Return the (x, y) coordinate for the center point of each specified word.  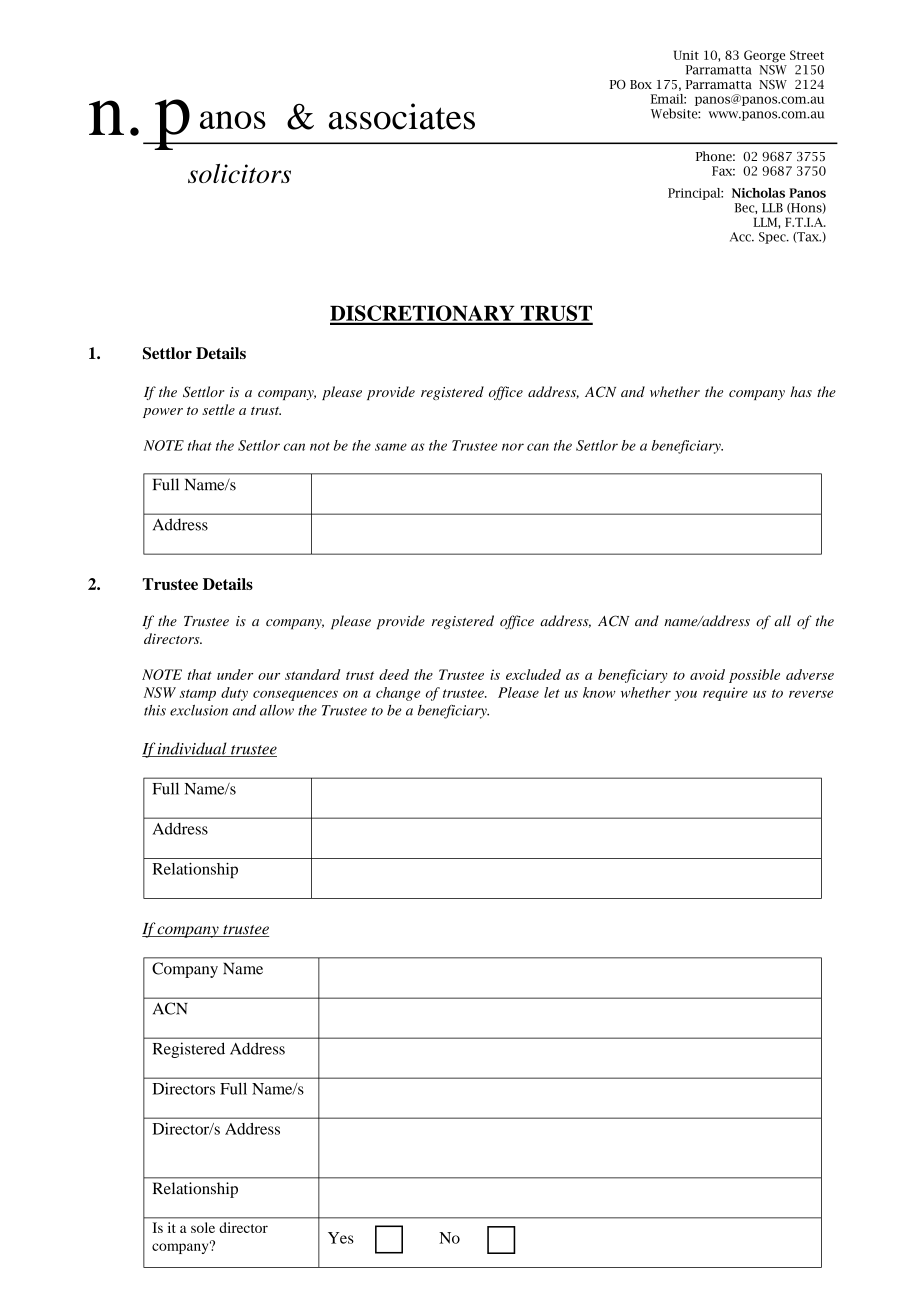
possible (754, 676)
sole (203, 1227)
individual (192, 749)
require (725, 694)
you (686, 695)
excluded (533, 674)
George (764, 56)
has (801, 391)
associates (402, 116)
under (235, 674)
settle (218, 409)
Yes (341, 1238)
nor (513, 447)
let (552, 692)
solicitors (239, 173)
